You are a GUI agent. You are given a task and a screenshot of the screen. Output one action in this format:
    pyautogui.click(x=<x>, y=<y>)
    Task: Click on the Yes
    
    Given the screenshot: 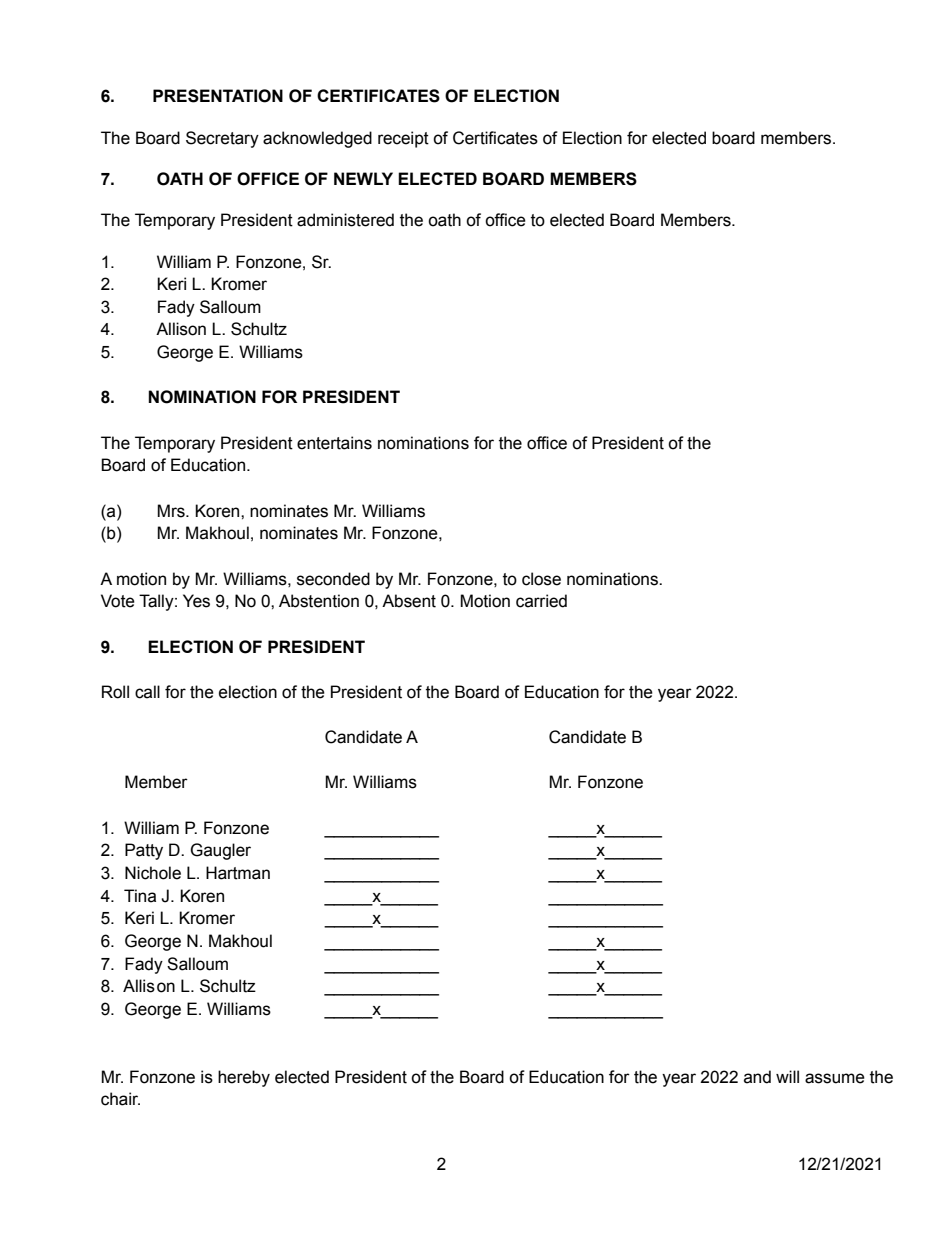 What is the action you would take?
    pyautogui.click(x=196, y=601)
